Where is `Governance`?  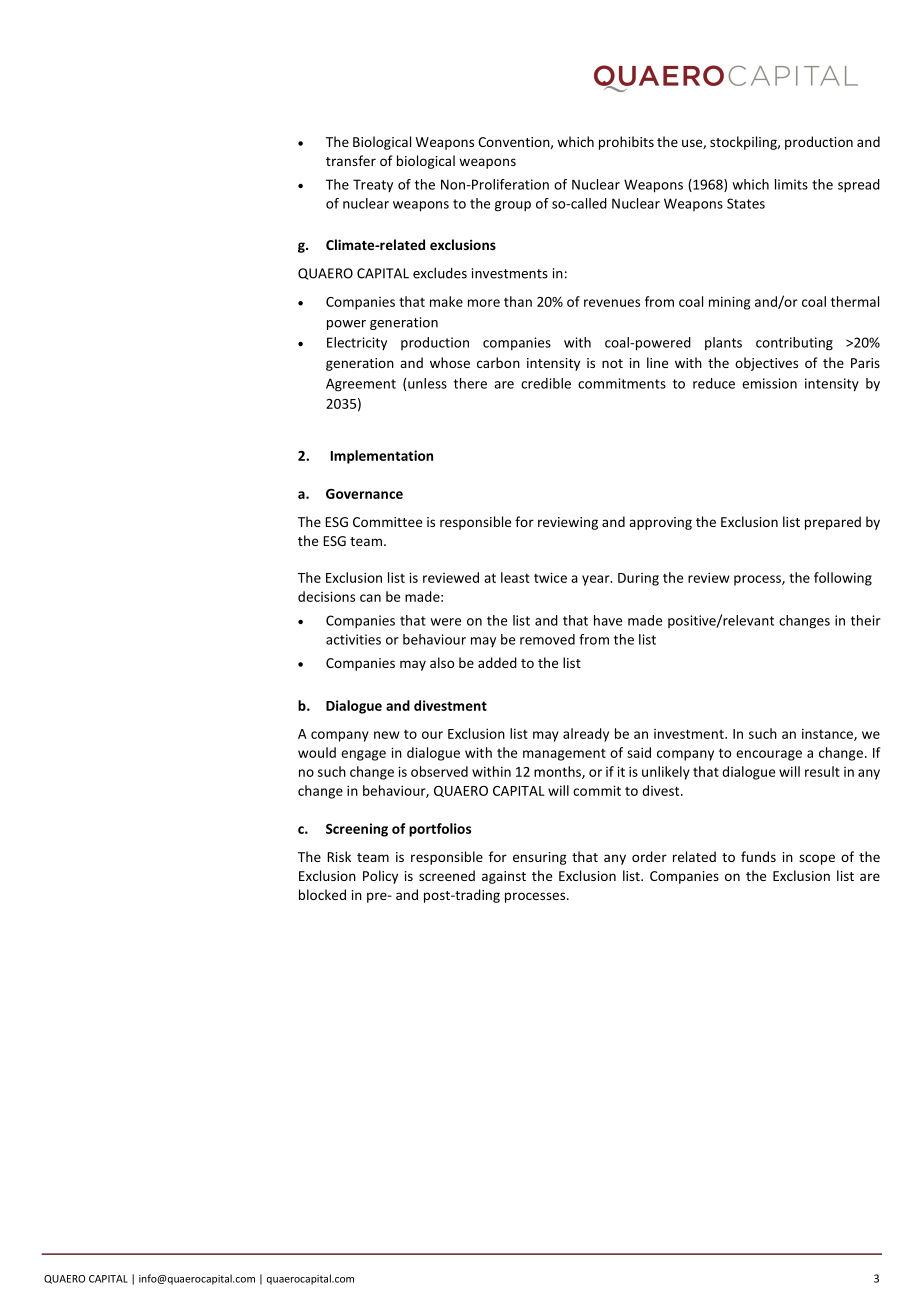 Governance is located at coordinates (364, 494).
